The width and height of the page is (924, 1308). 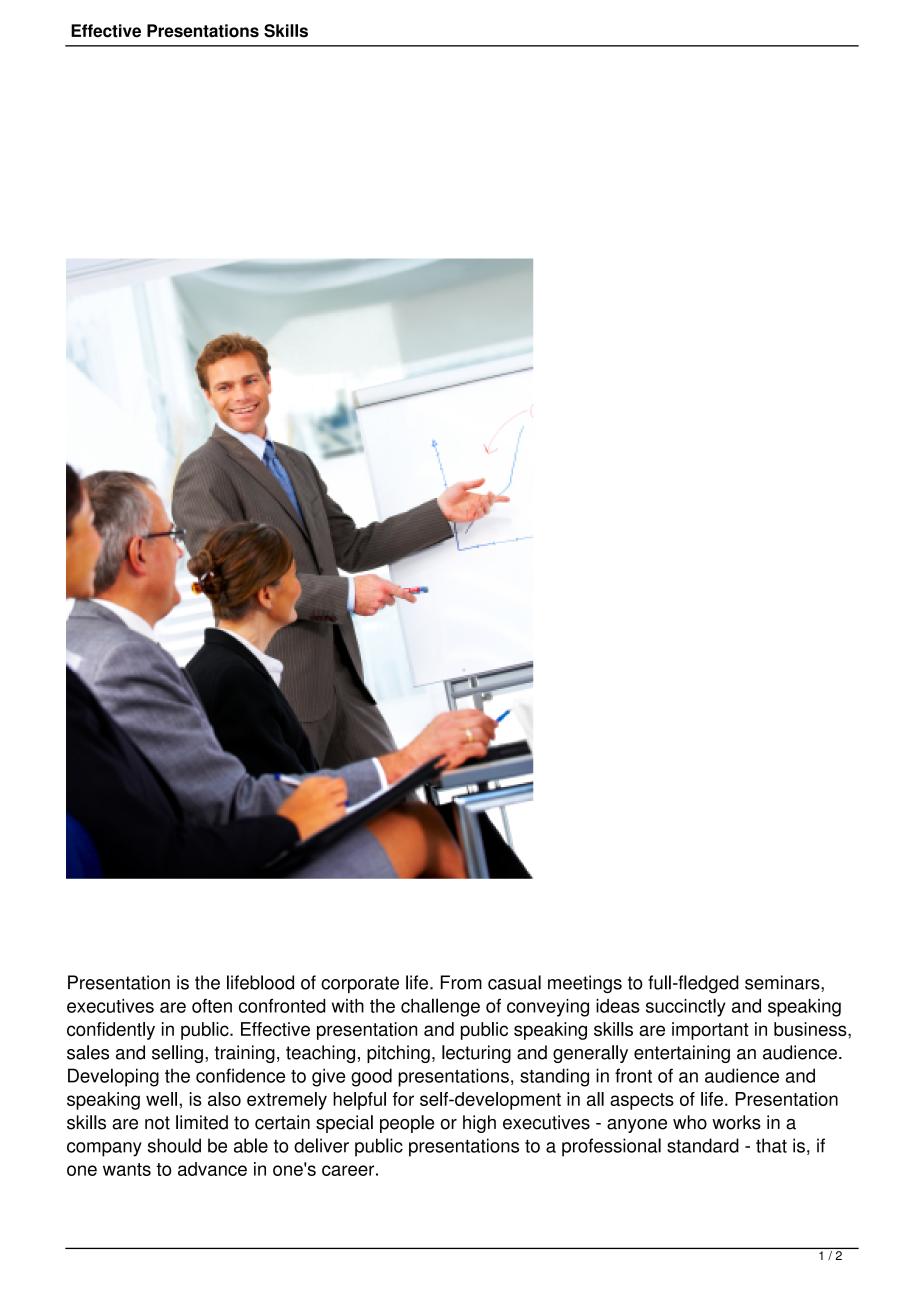 I want to click on important, so click(x=710, y=1031).
